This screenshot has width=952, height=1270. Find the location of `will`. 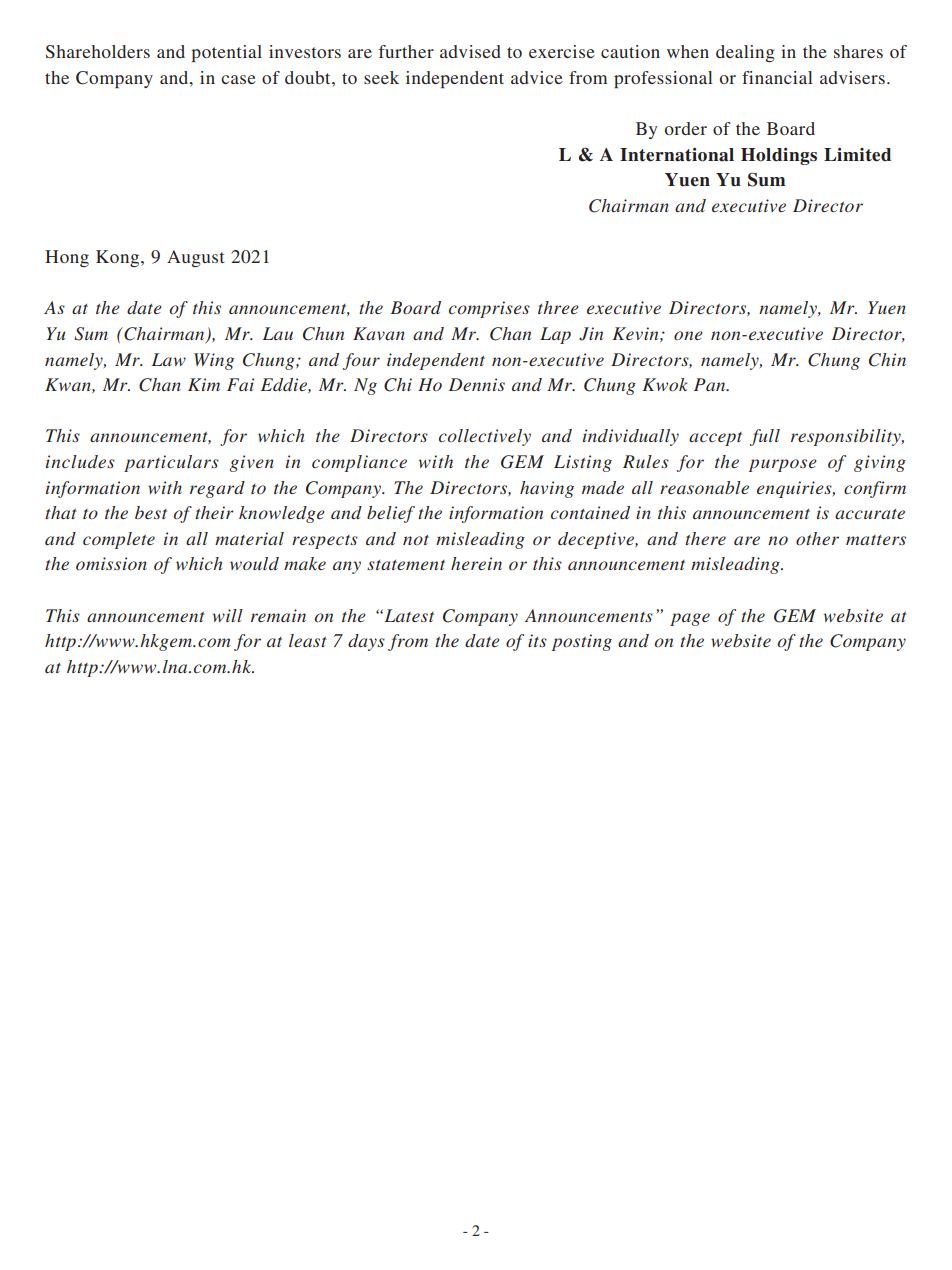

will is located at coordinates (228, 615).
